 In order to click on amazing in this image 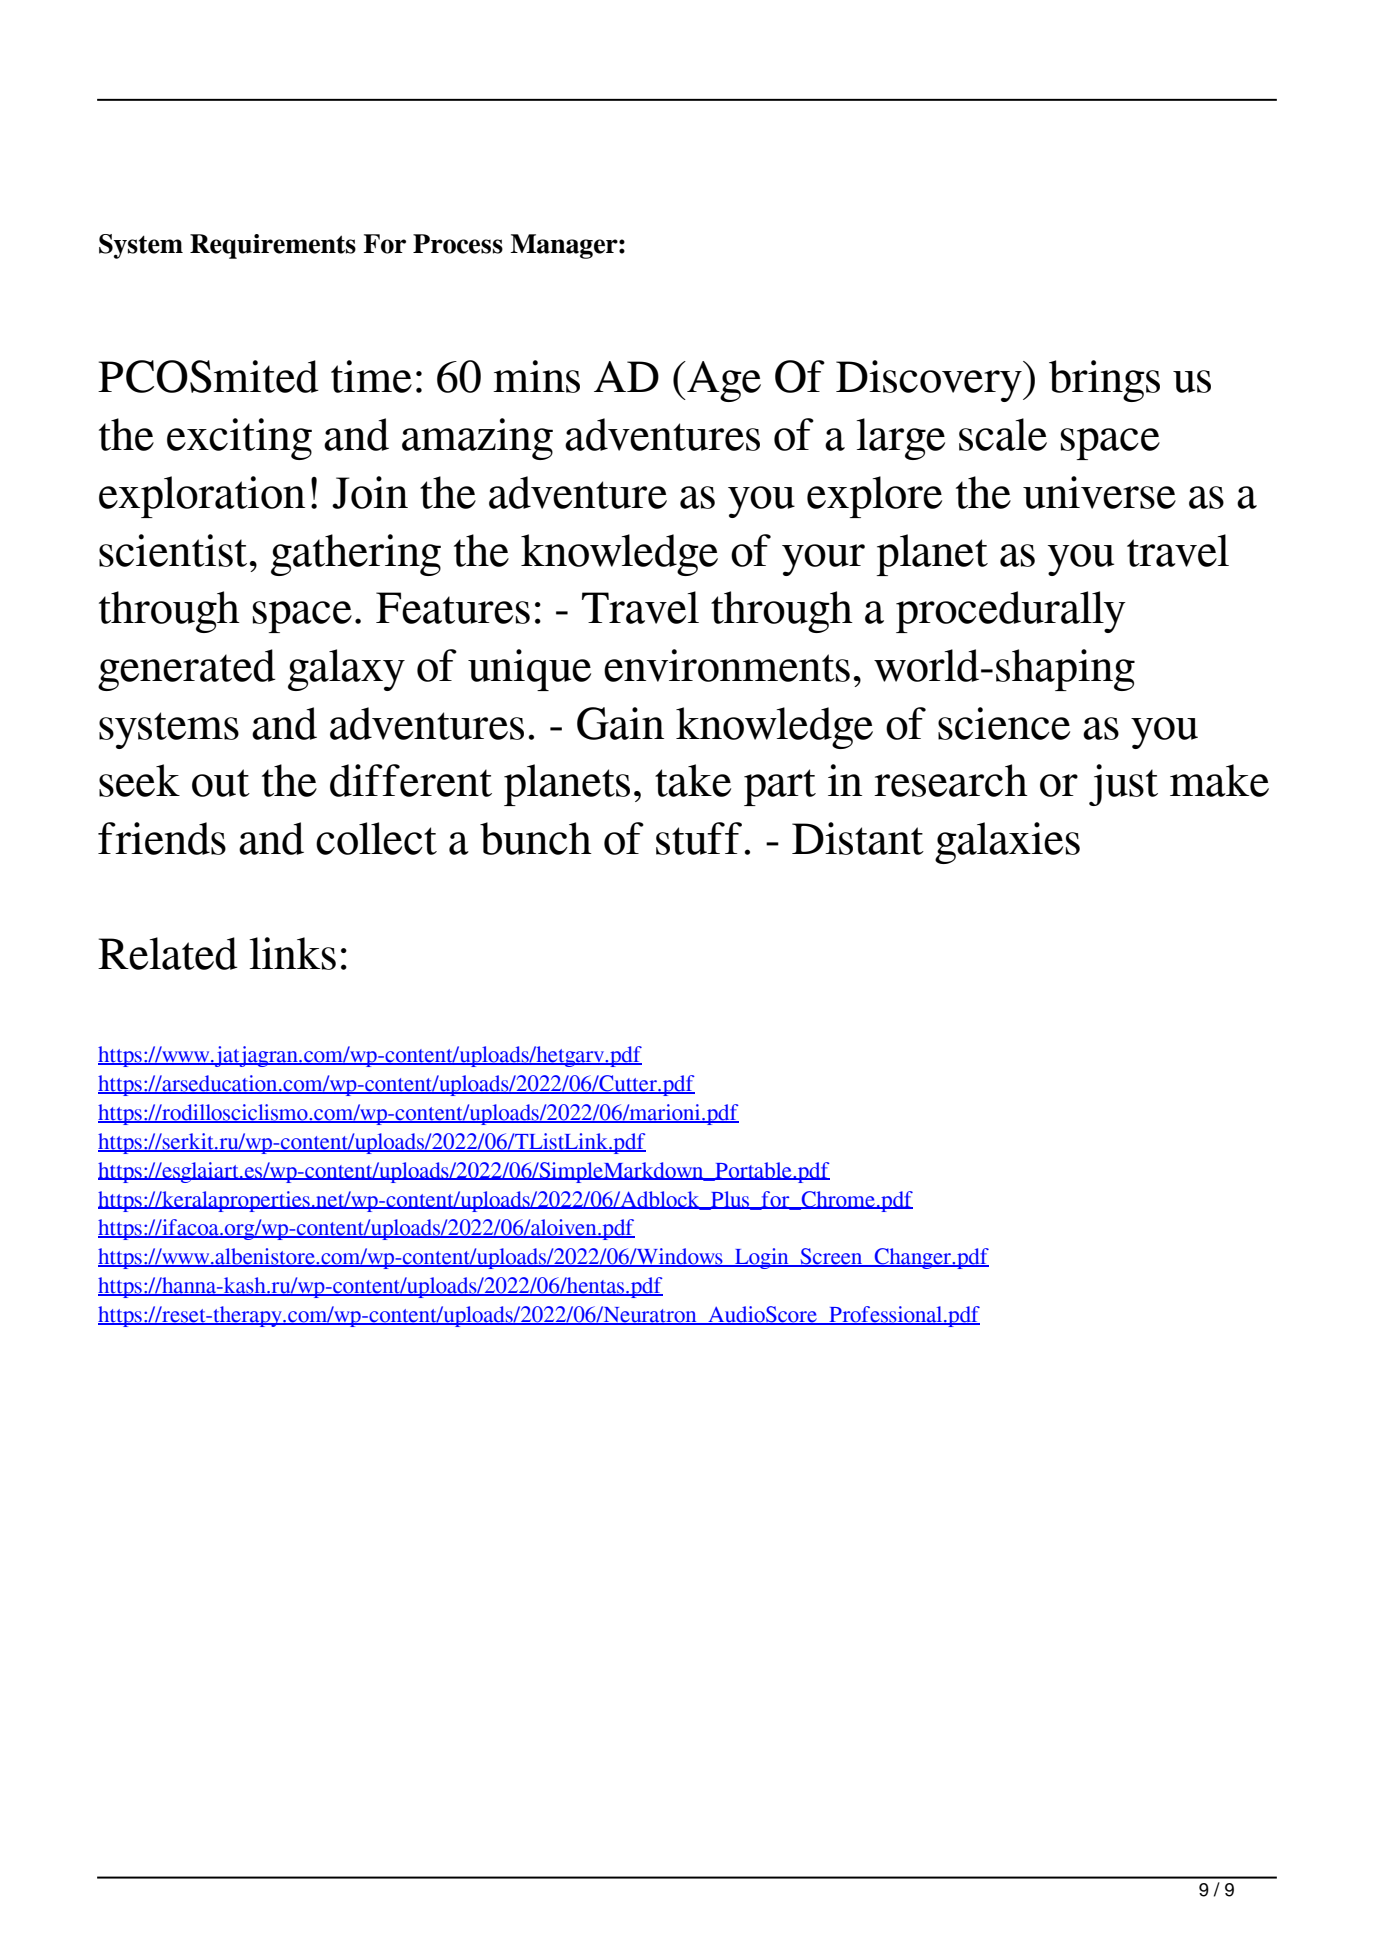, I will do `click(477, 439)`.
